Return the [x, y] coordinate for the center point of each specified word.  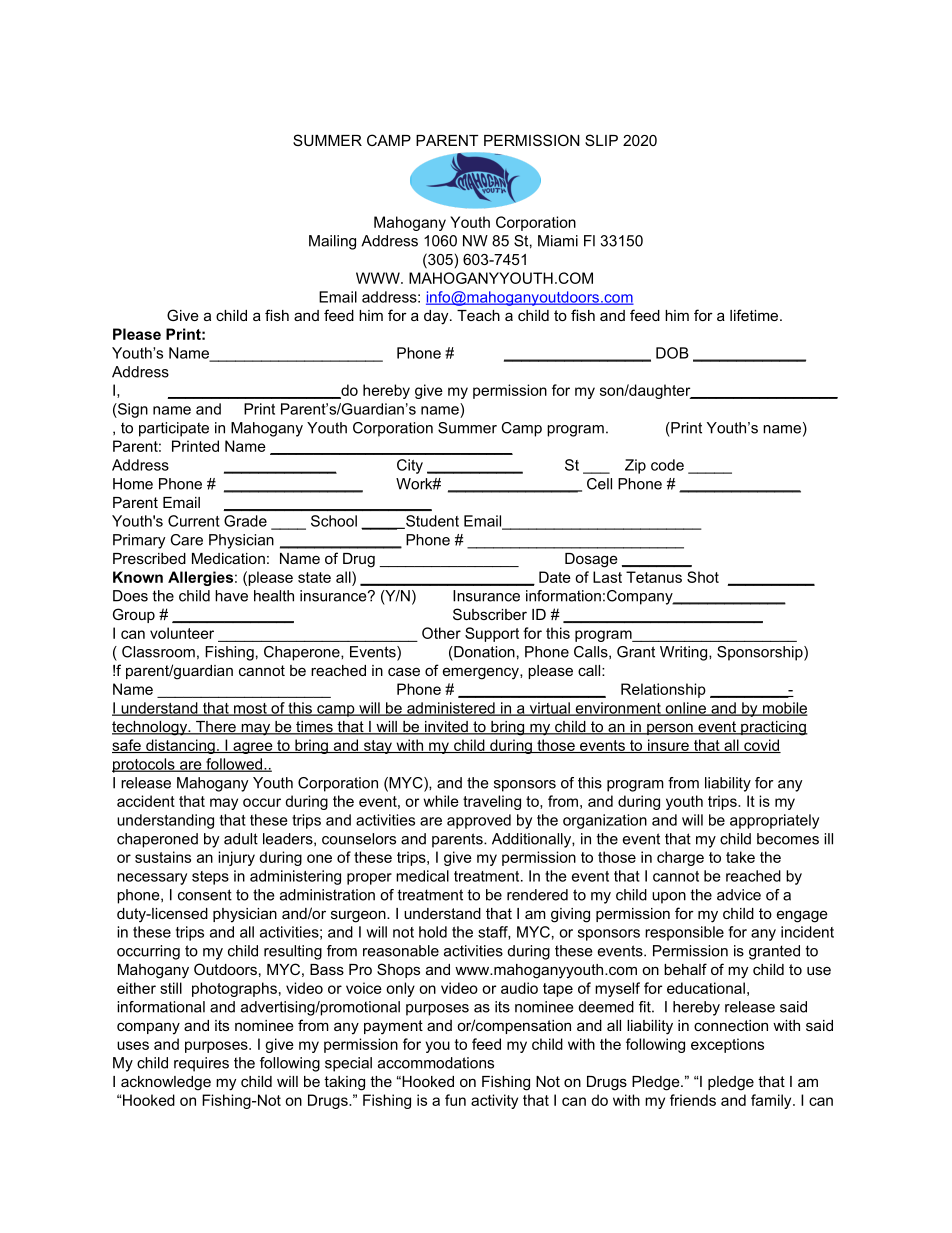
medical [422, 876]
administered [451, 709]
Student [431, 522]
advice [739, 895]
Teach [478, 315]
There [216, 728]
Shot [703, 577]
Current [194, 521]
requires [201, 1064]
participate [174, 429]
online [685, 709]
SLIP [601, 140]
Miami [558, 241]
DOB [672, 353]
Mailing [332, 242]
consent [205, 895]
